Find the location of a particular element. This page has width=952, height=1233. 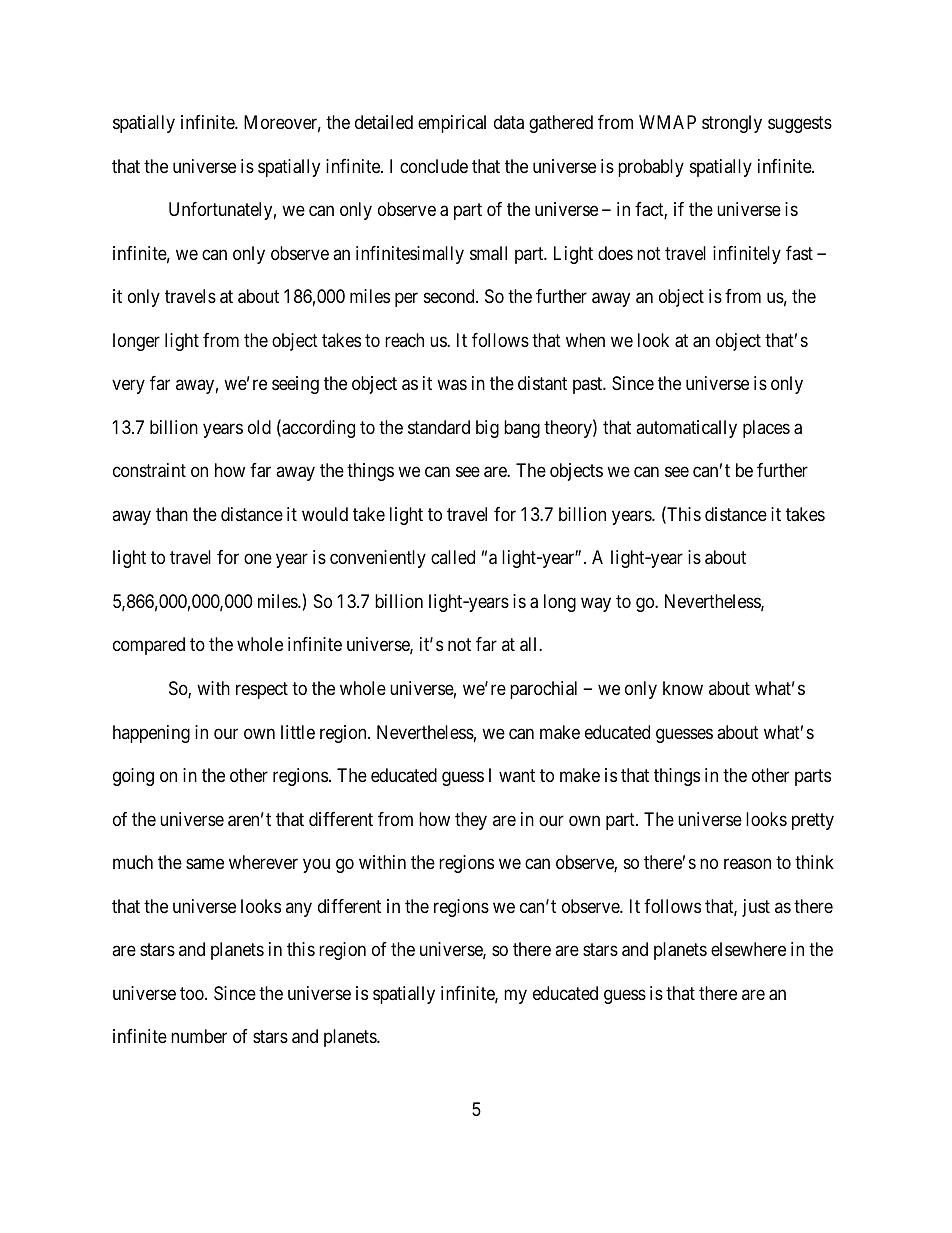

strongly is located at coordinates (732, 124).
